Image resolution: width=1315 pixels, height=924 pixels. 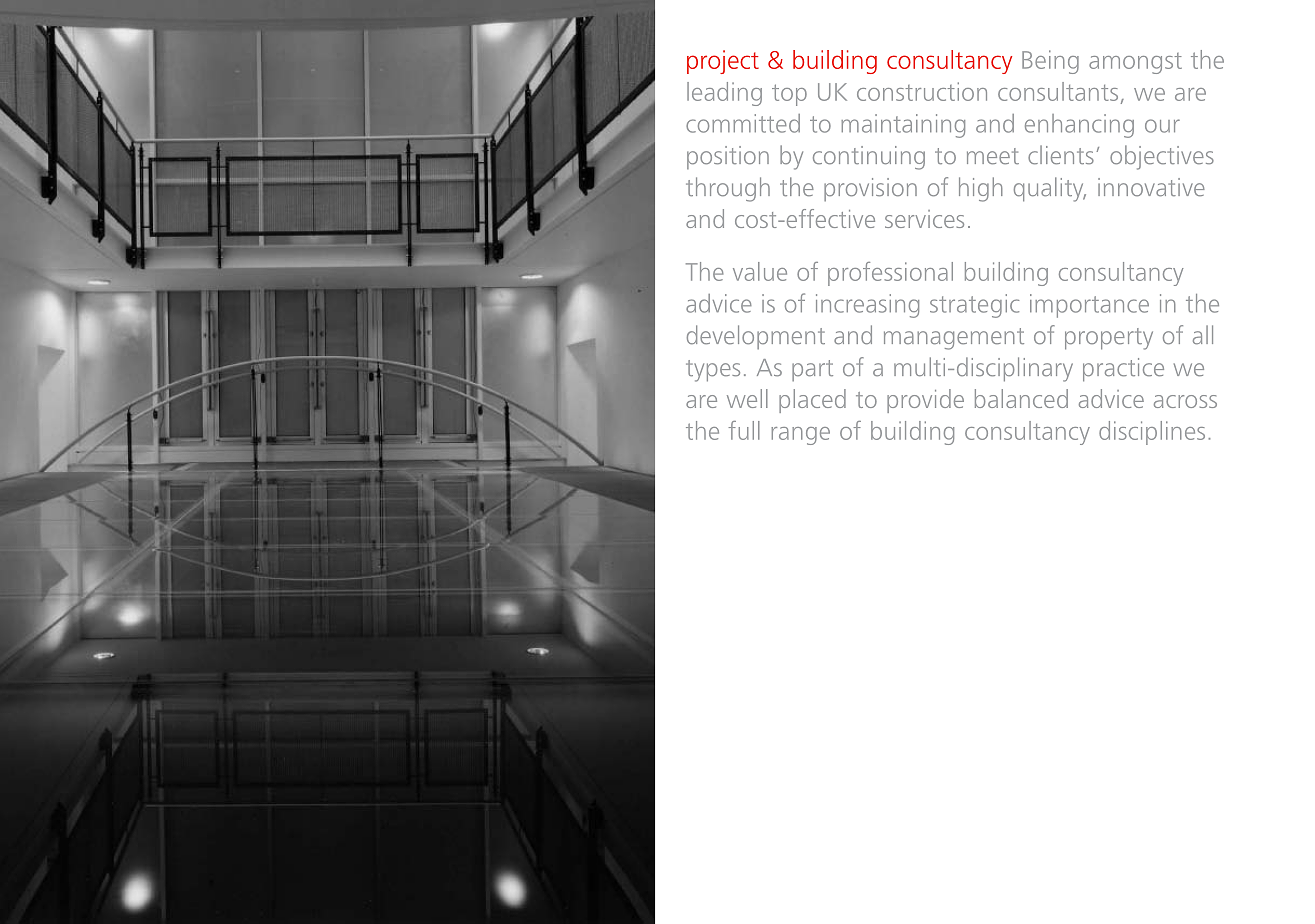 I want to click on amongst, so click(x=1135, y=63).
